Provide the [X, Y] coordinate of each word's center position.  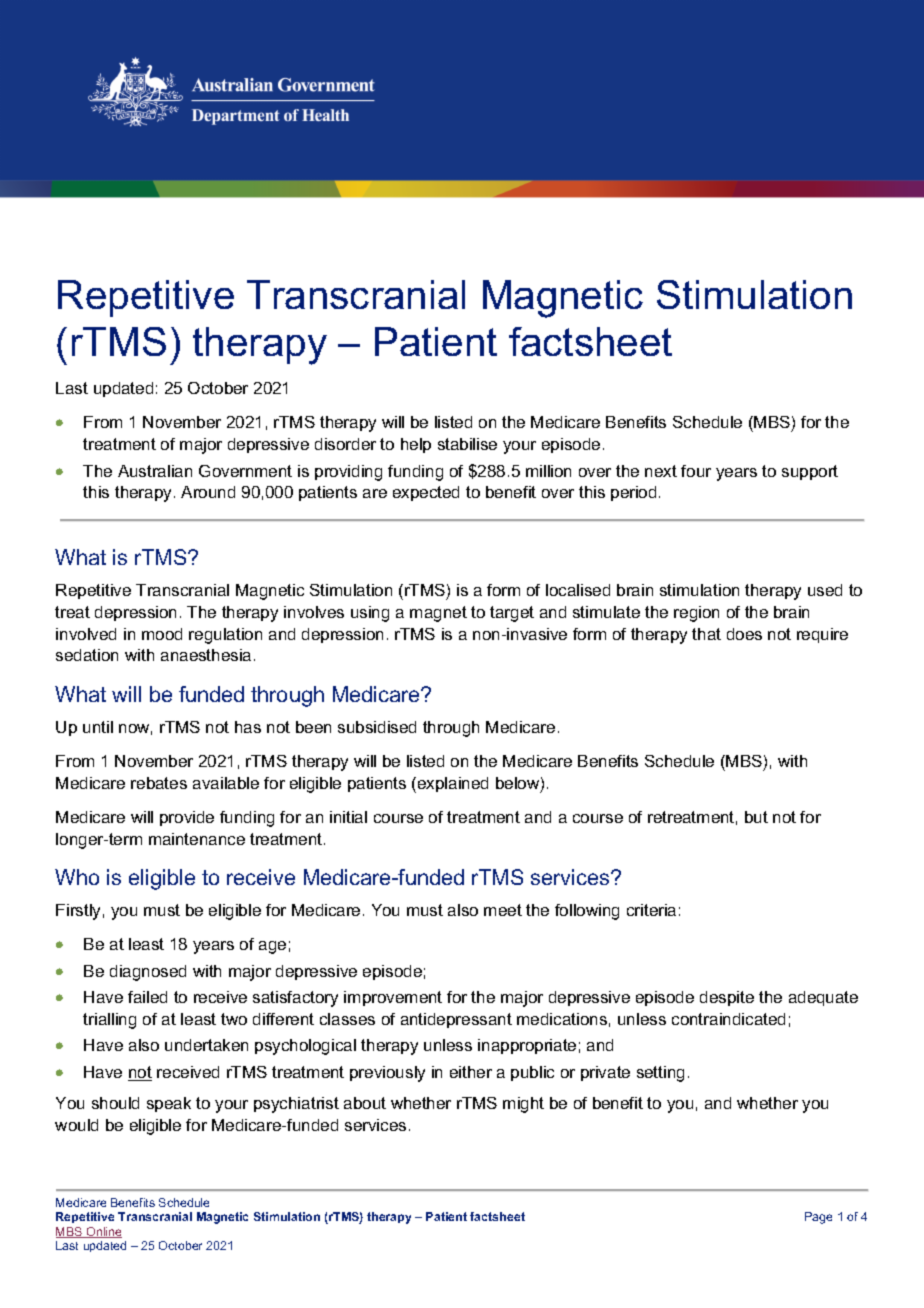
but [756, 817]
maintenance [197, 839]
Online [103, 1232]
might [523, 1105]
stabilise [467, 444]
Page [818, 1218]
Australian [155, 471]
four [696, 471]
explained [453, 784]
